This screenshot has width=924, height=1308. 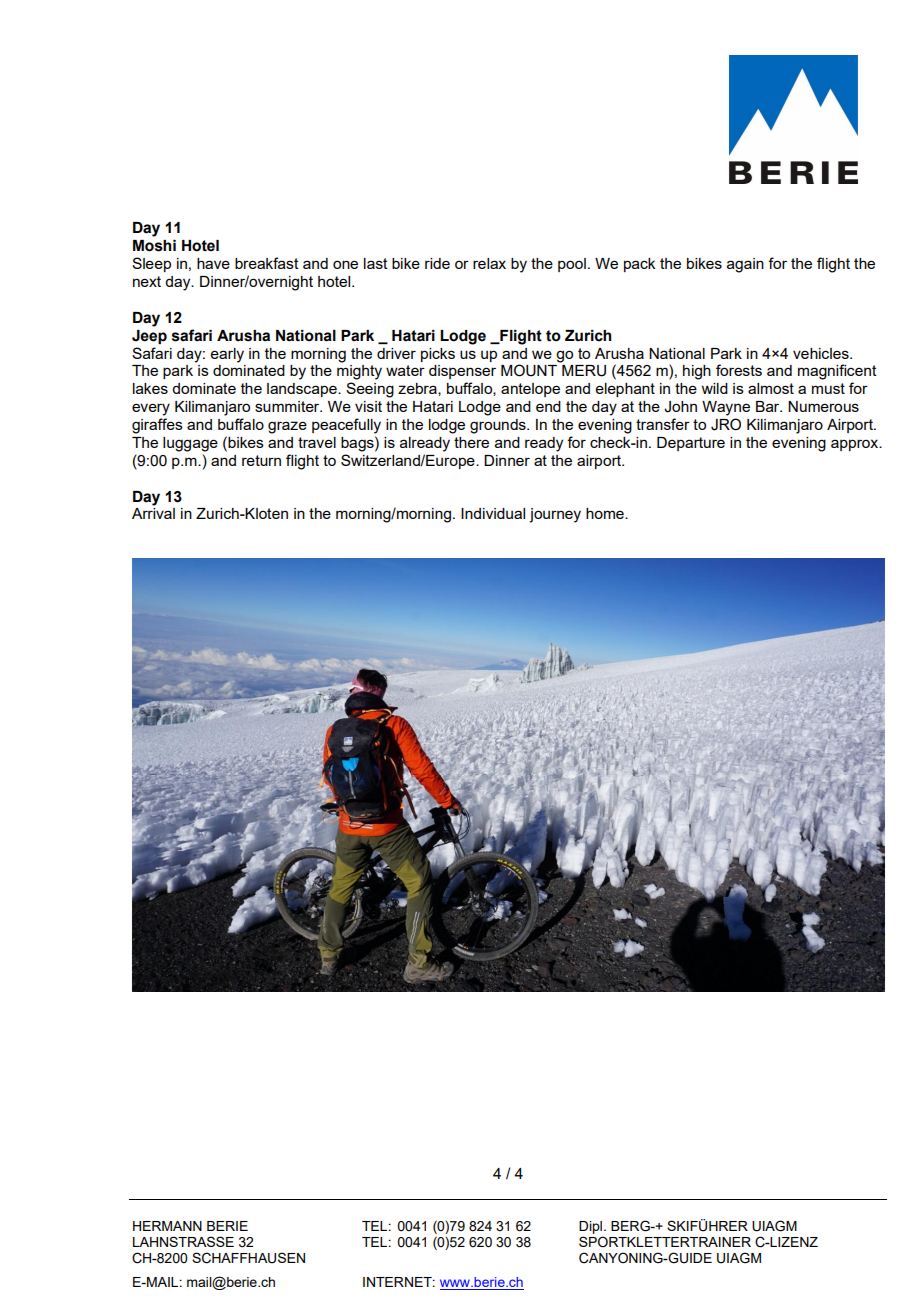 I want to click on HERMANN, so click(x=167, y=1226).
